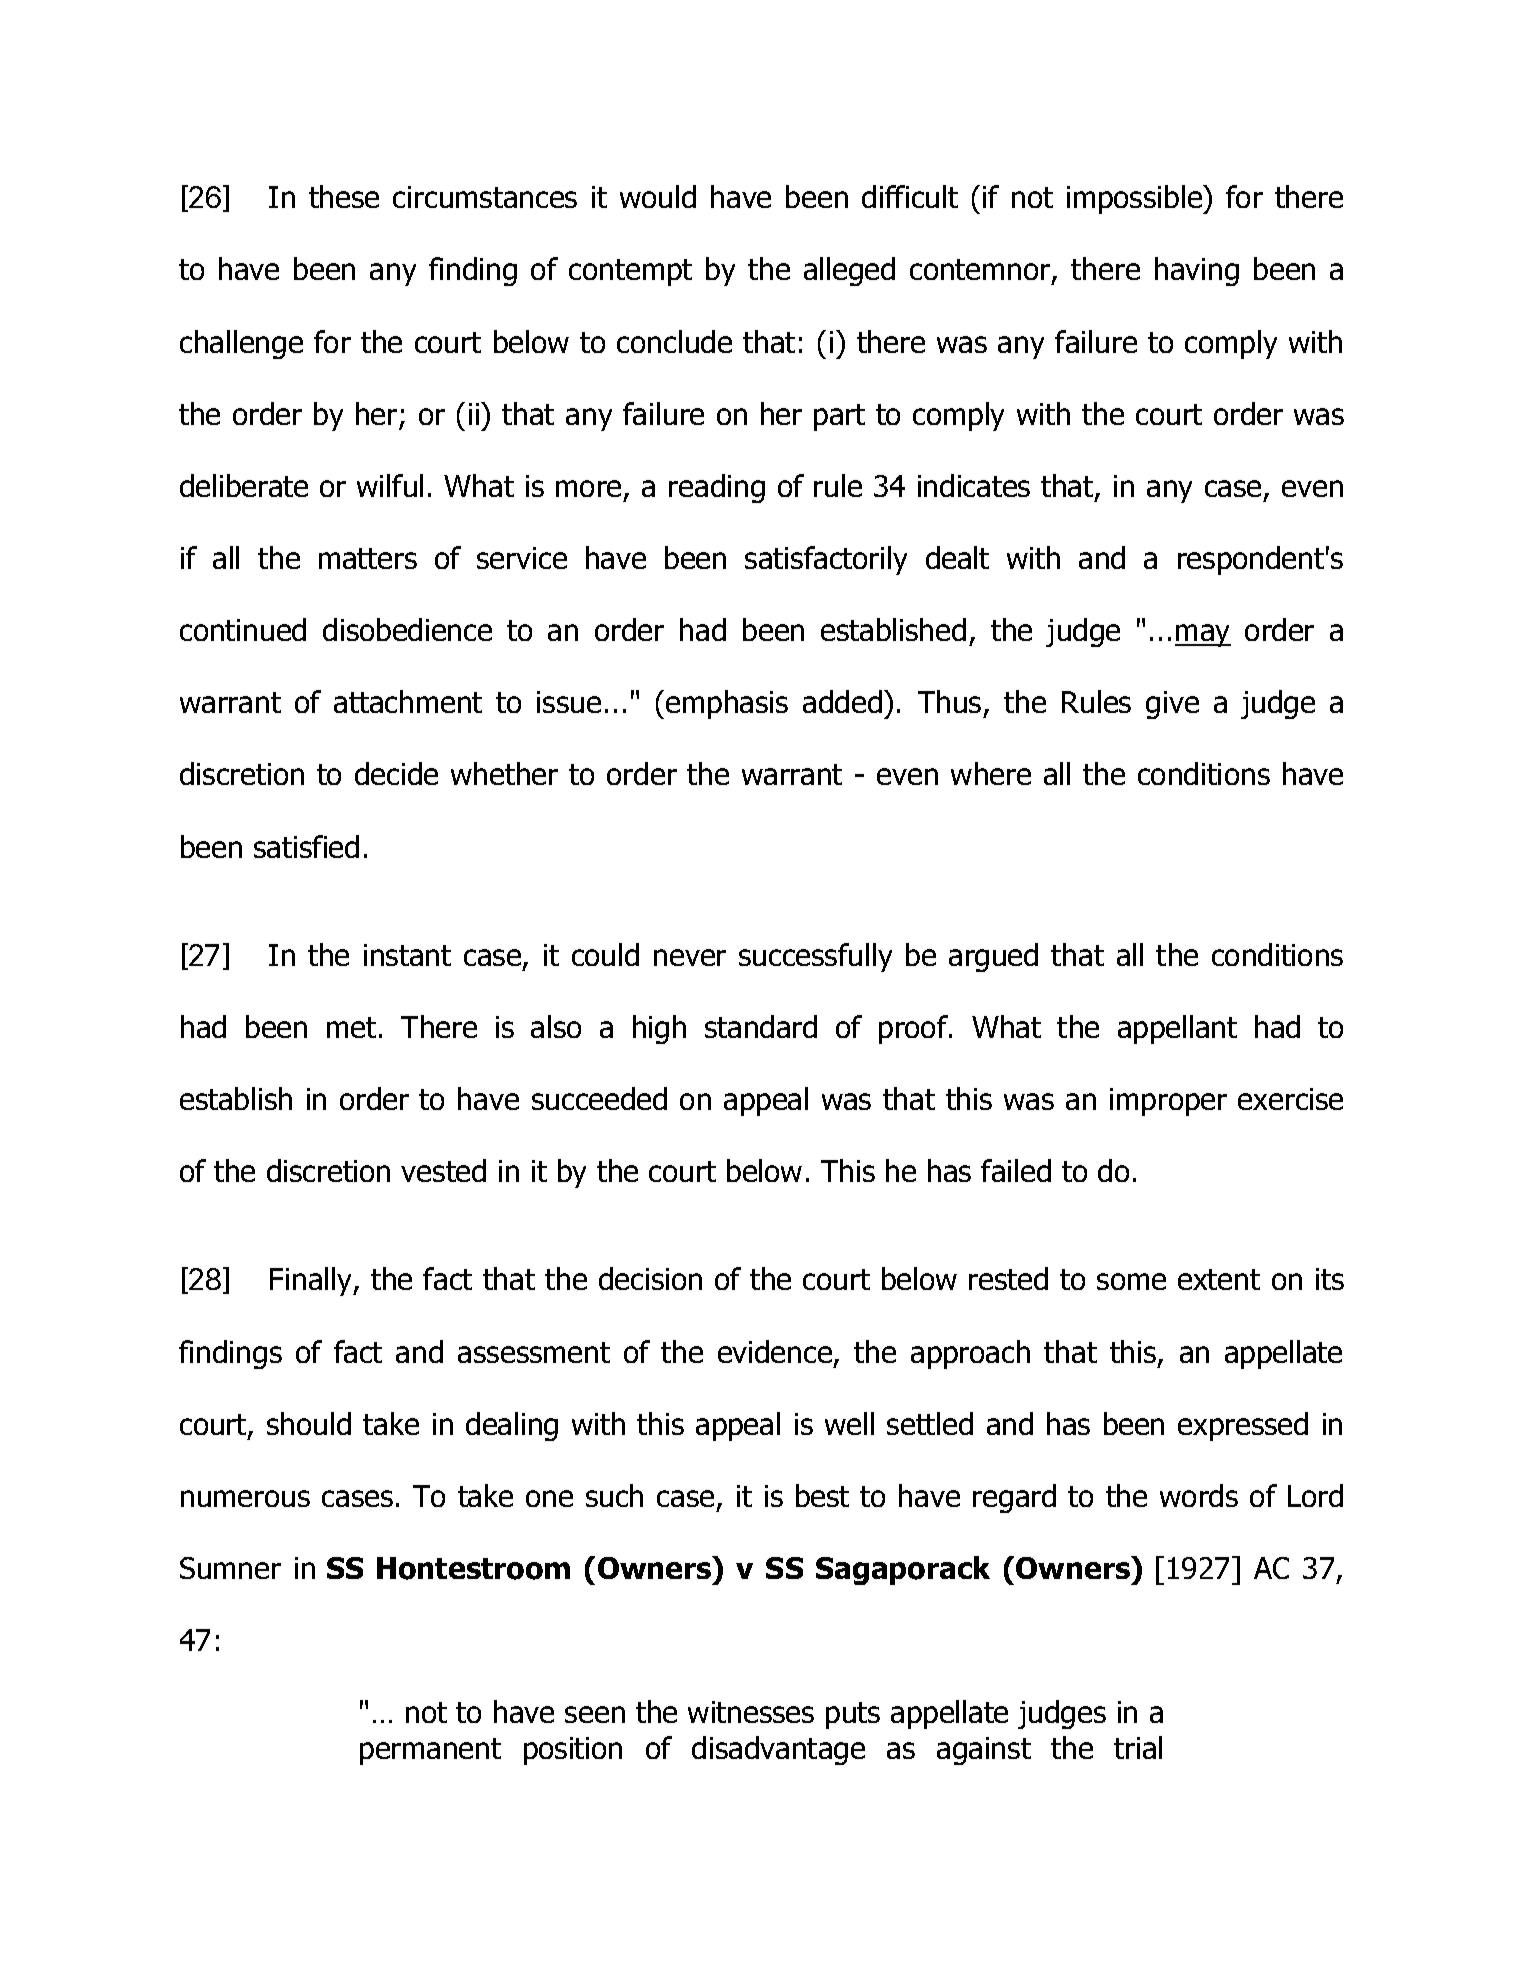 Image resolution: width=1524 pixels, height=1972 pixels. What do you see at coordinates (1197, 271) in the screenshot?
I see `having` at bounding box center [1197, 271].
